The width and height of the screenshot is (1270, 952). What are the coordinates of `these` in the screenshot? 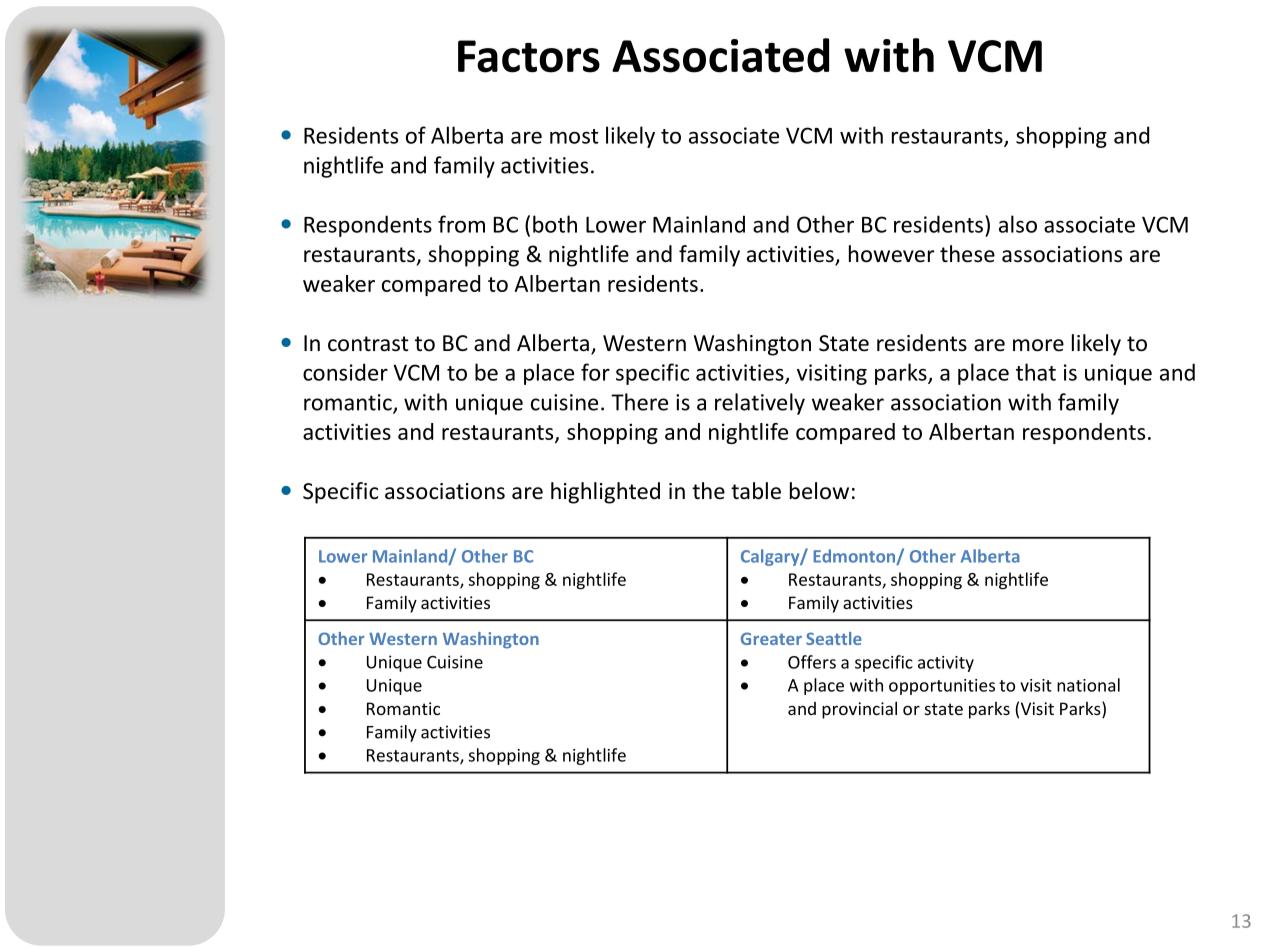 It's located at (967, 254).
